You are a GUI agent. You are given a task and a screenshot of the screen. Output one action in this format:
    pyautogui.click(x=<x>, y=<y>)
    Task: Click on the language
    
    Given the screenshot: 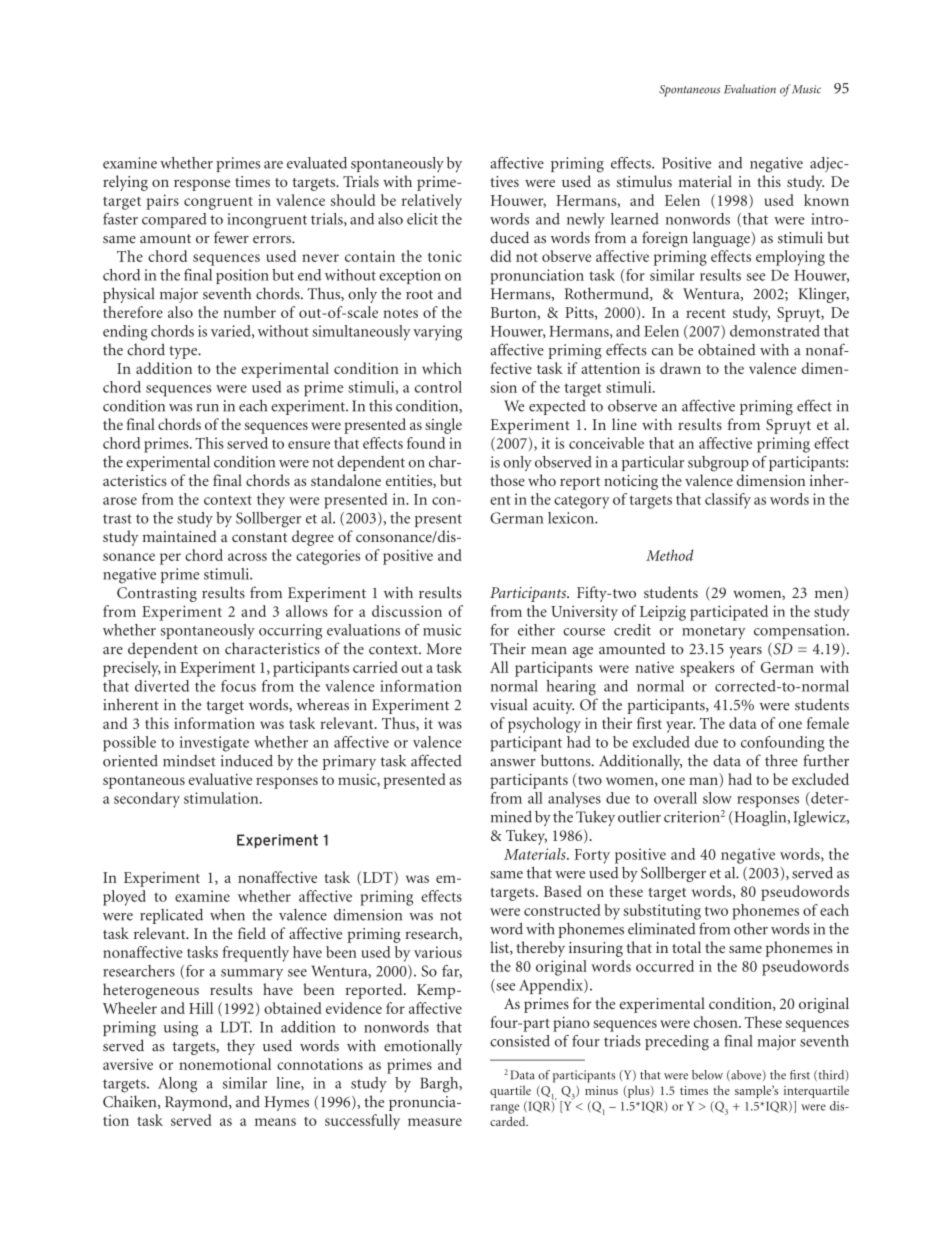 What is the action you would take?
    pyautogui.click(x=722, y=239)
